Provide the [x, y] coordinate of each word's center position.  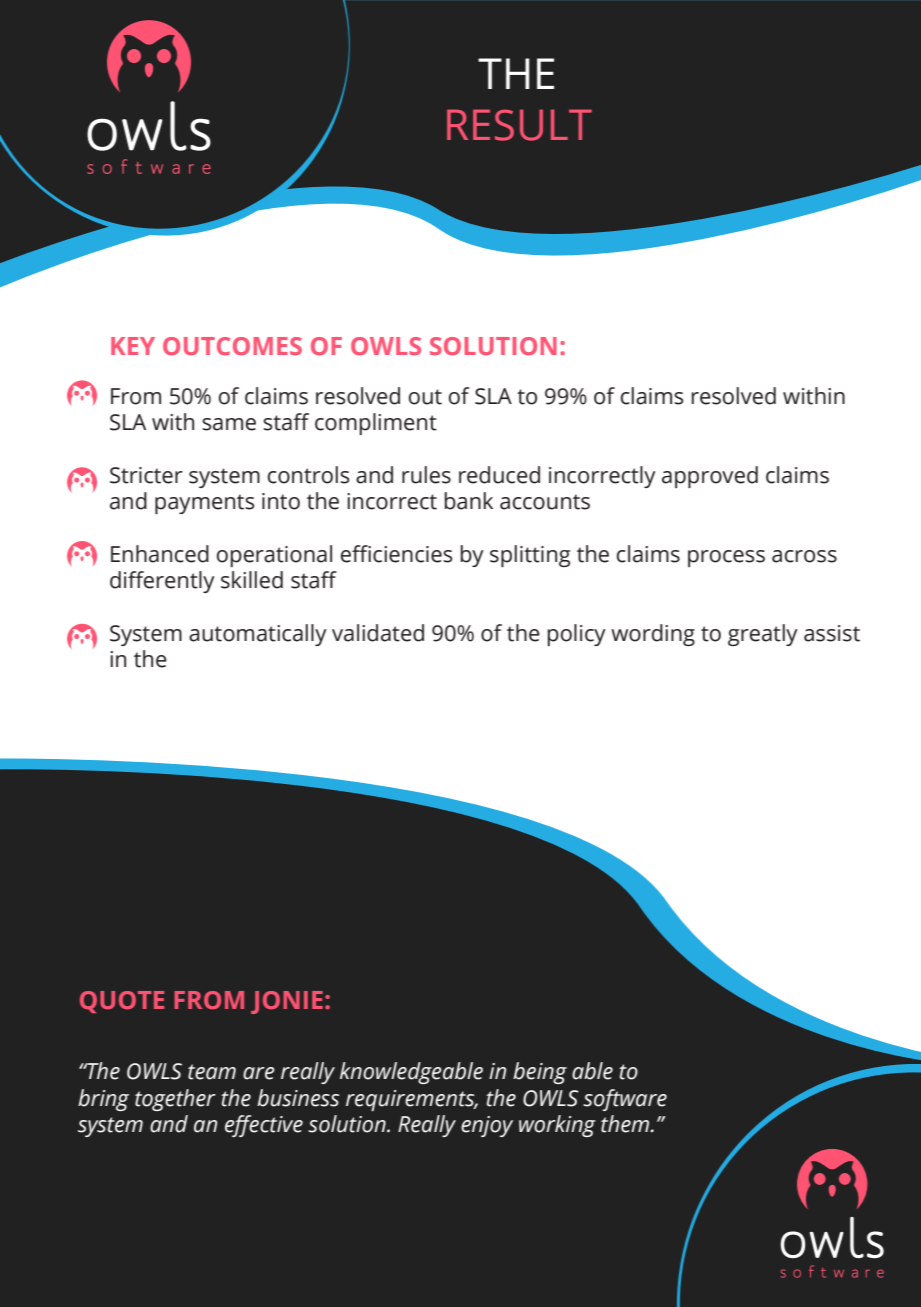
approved [710, 477]
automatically [258, 635]
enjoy [487, 1126]
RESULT [519, 125]
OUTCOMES [232, 346]
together [175, 1100]
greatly [763, 635]
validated [378, 633]
